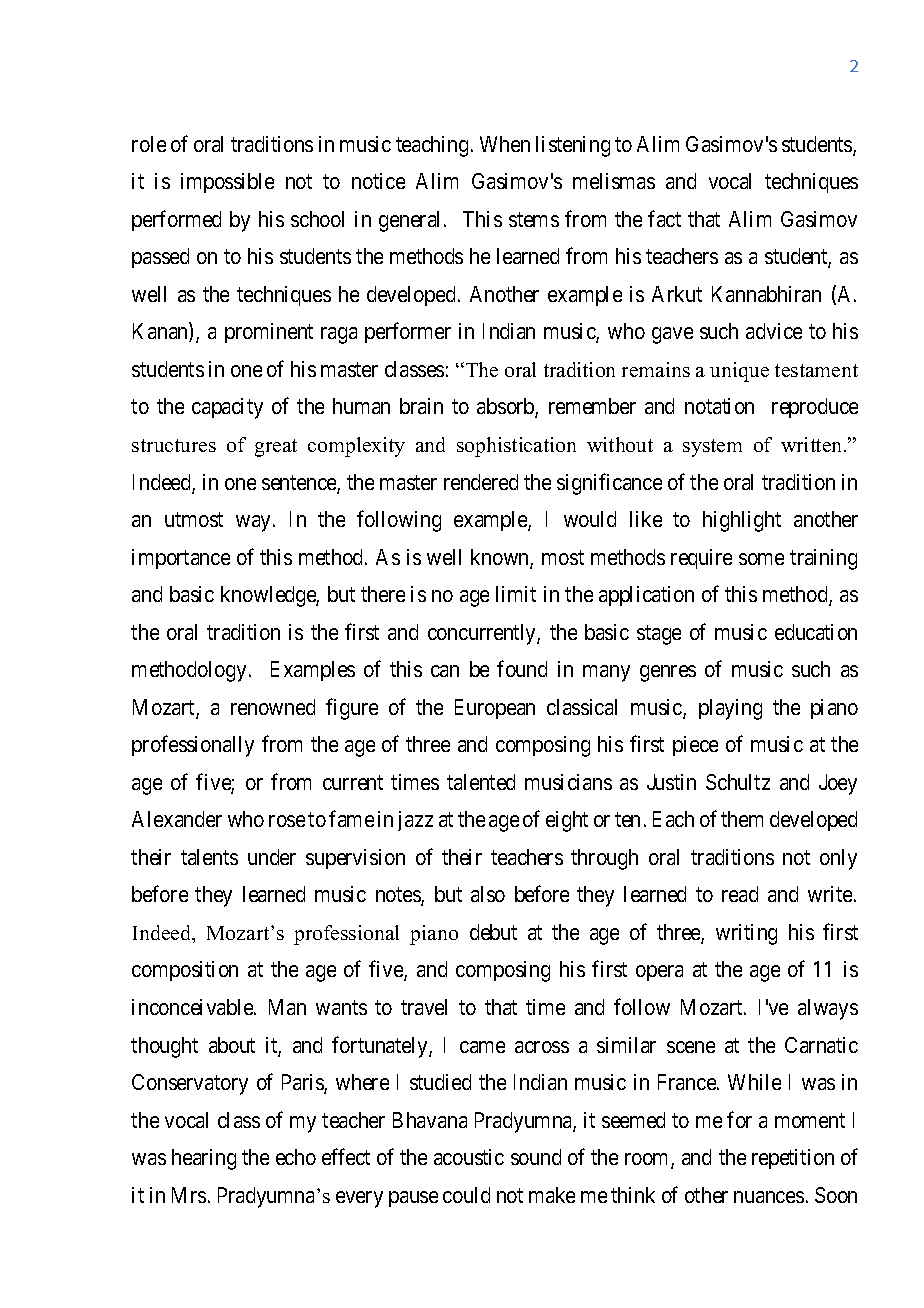  What do you see at coordinates (664, 218) in the document?
I see `fact` at bounding box center [664, 218].
